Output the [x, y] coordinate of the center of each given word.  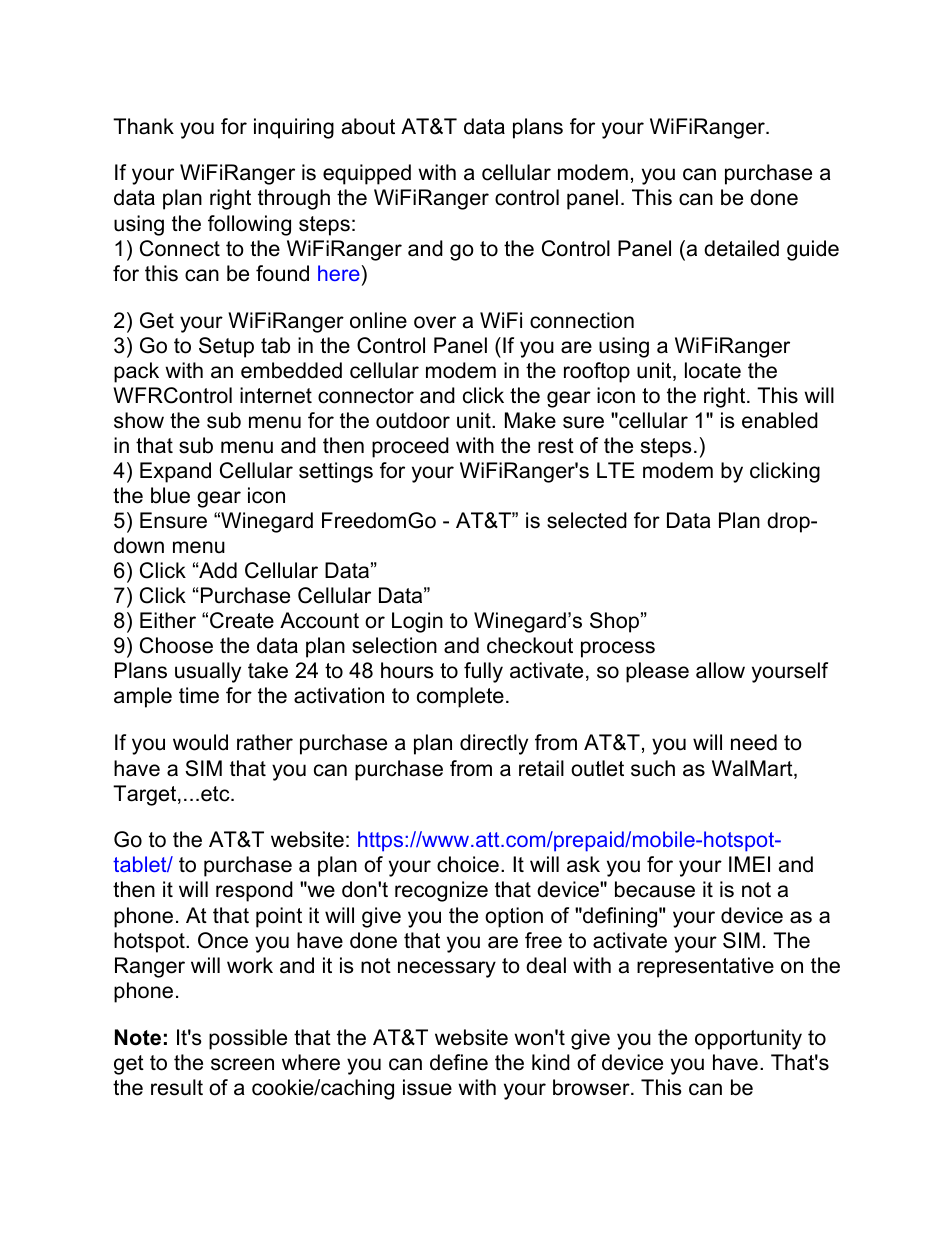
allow [720, 670]
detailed [741, 248]
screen [242, 1064]
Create [242, 620]
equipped [367, 174]
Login [417, 622]
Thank [143, 126]
